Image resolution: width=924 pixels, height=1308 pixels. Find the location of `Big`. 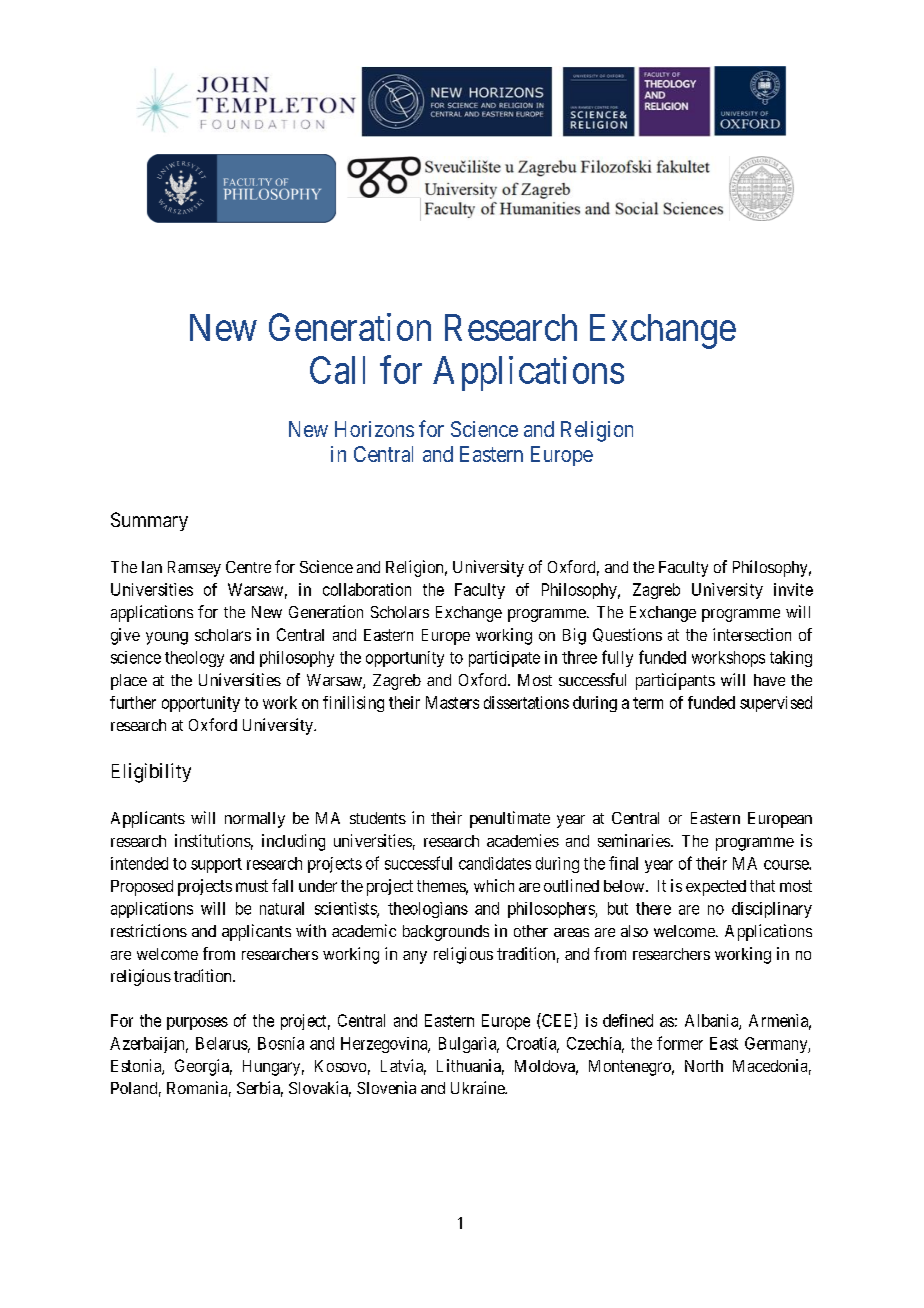

Big is located at coordinates (574, 636).
